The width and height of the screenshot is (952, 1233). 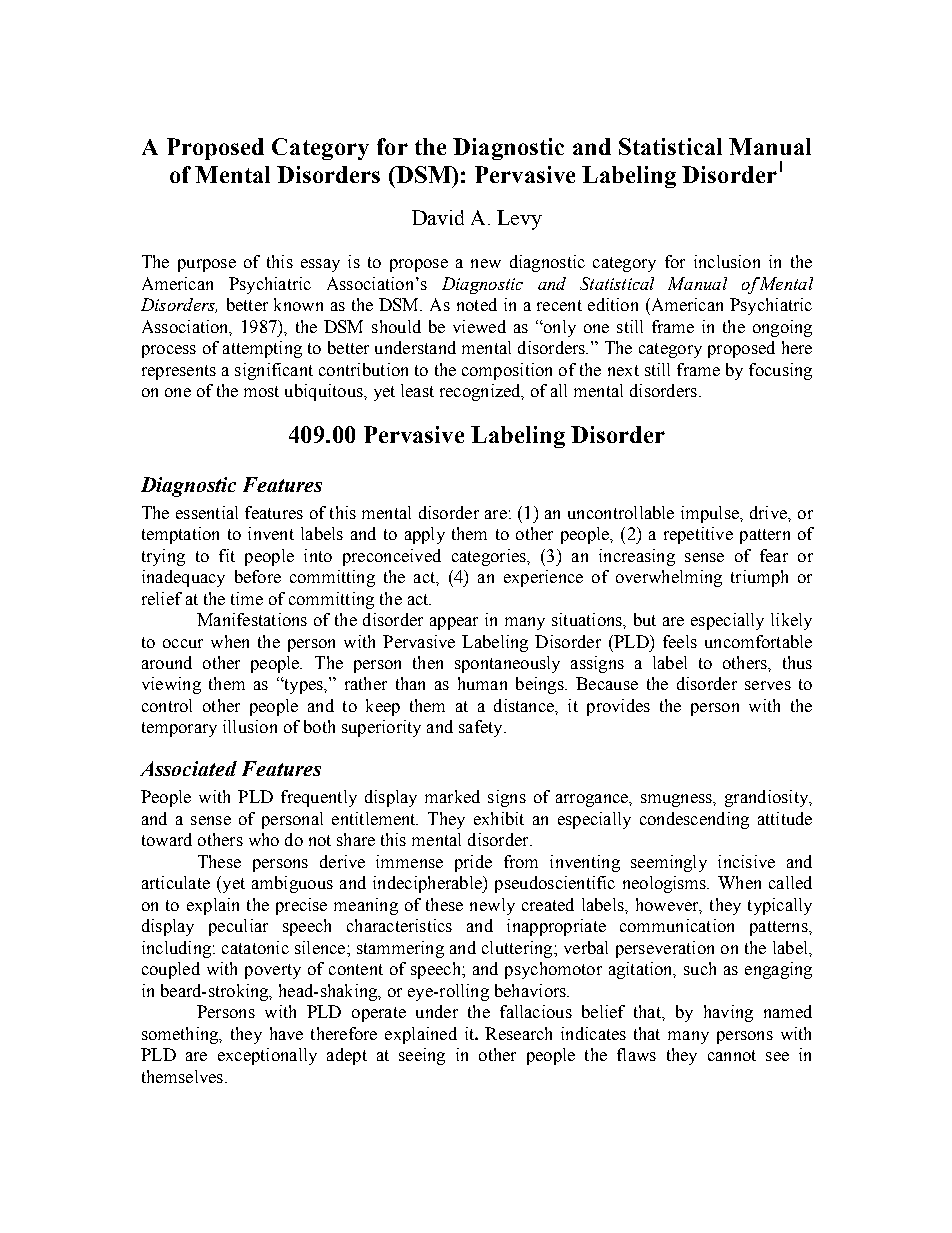 What do you see at coordinates (267, 1056) in the screenshot?
I see `exceptionally` at bounding box center [267, 1056].
